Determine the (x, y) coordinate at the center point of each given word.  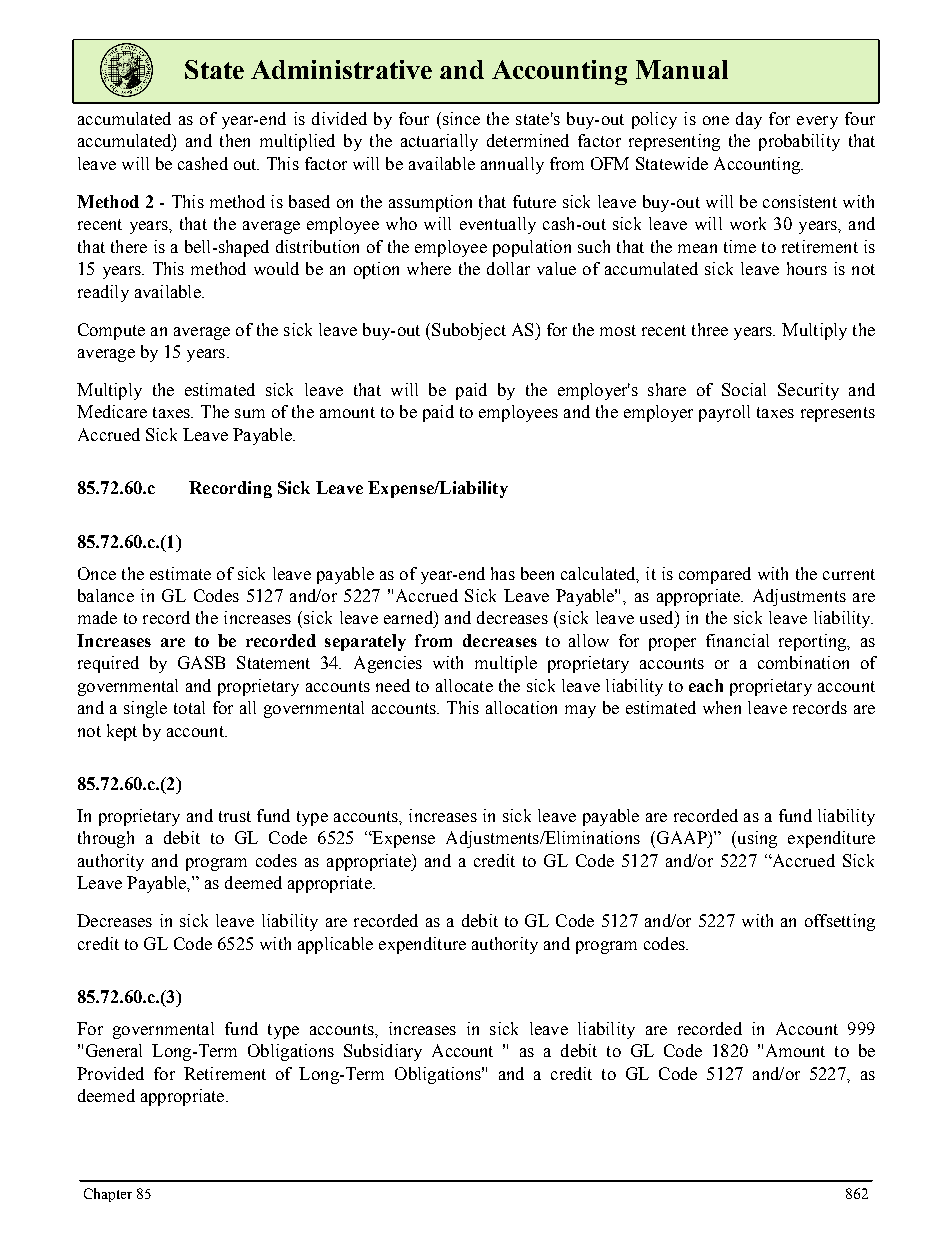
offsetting (840, 922)
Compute (111, 331)
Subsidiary (383, 1052)
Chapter (108, 1195)
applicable (335, 945)
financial (737, 640)
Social (744, 389)
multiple (506, 664)
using (756, 839)
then (235, 140)
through (106, 839)
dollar (508, 268)
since (460, 118)
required (108, 664)
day (749, 120)
